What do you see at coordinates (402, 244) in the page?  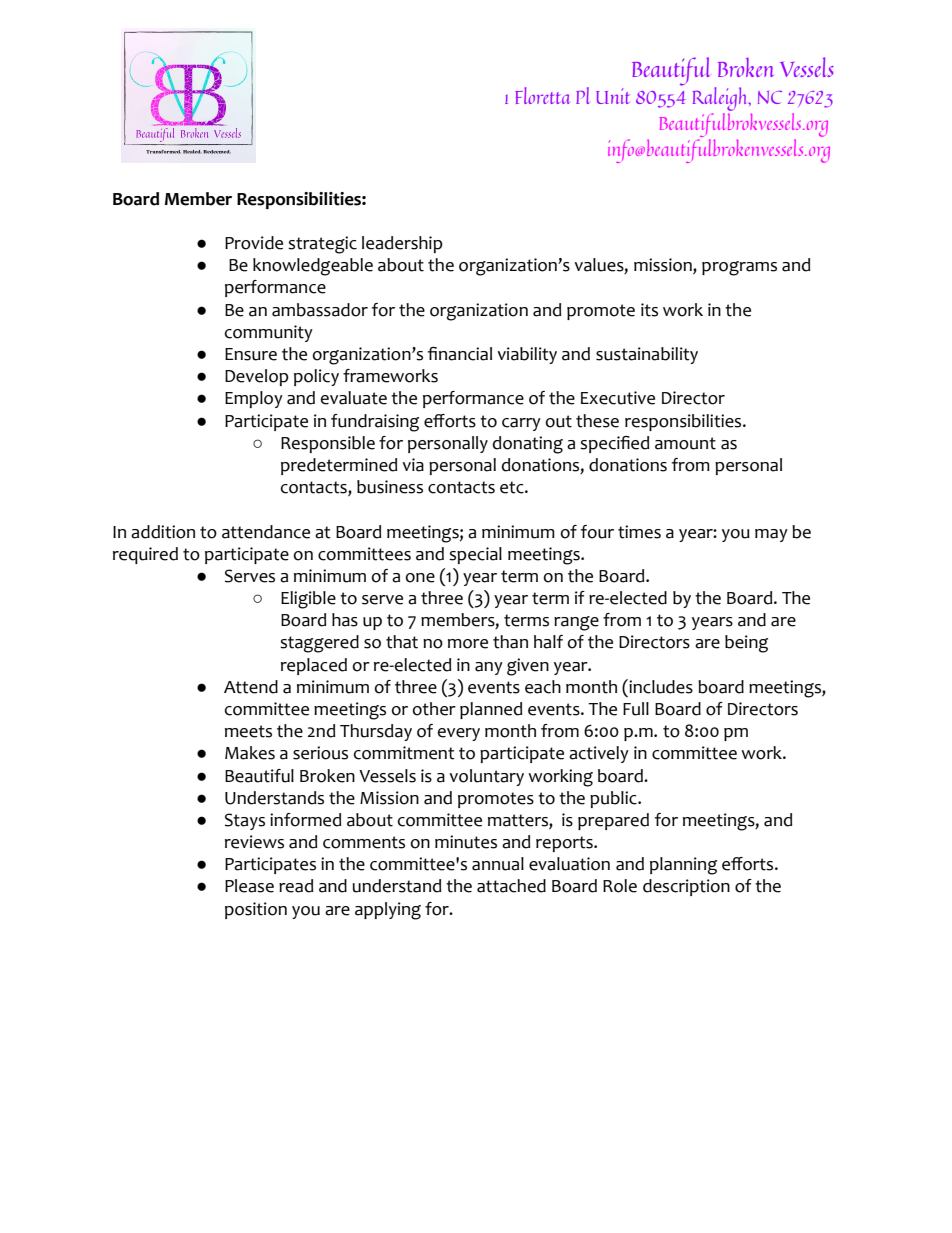 I see `leadership` at bounding box center [402, 244].
